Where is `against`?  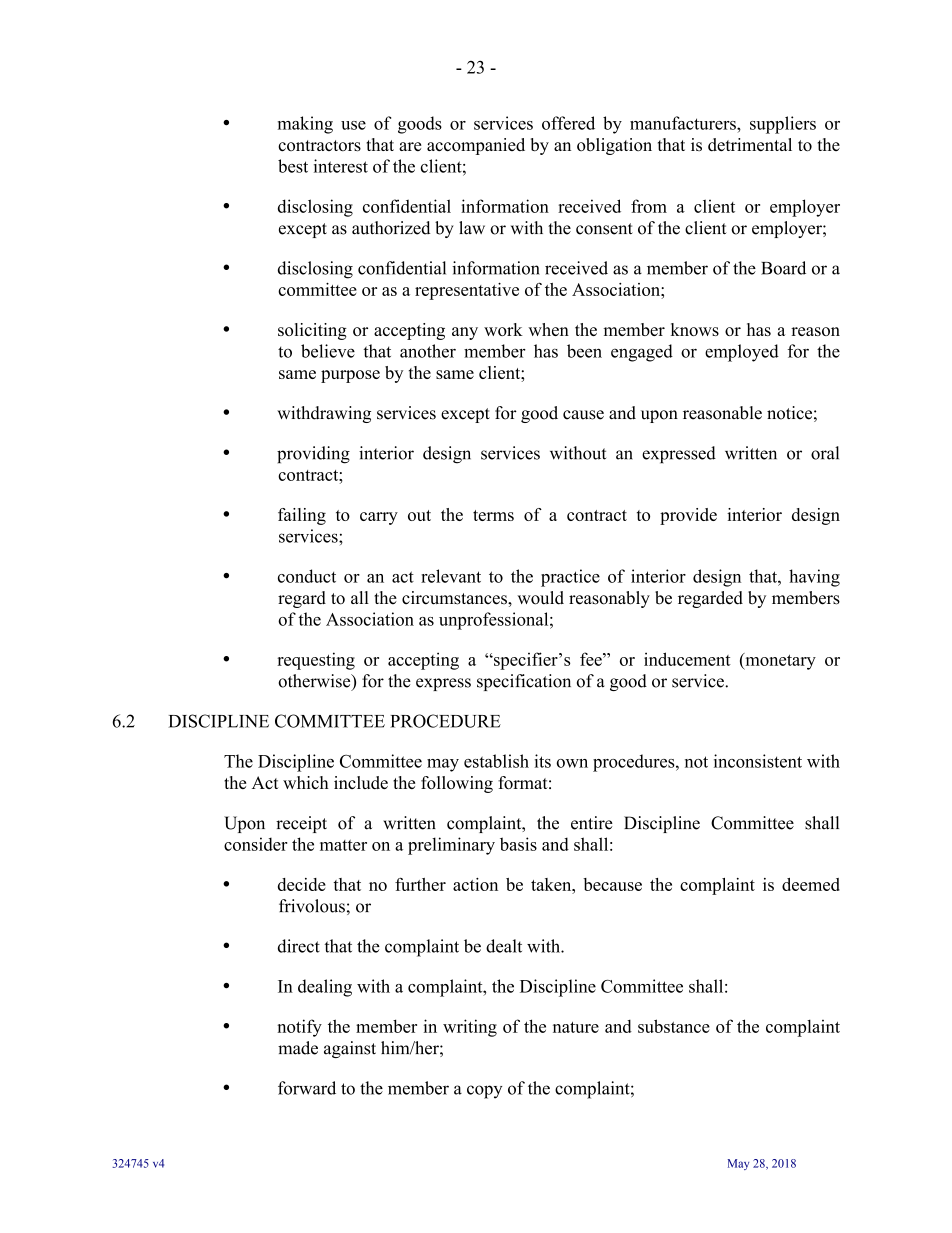 against is located at coordinates (350, 1049).
